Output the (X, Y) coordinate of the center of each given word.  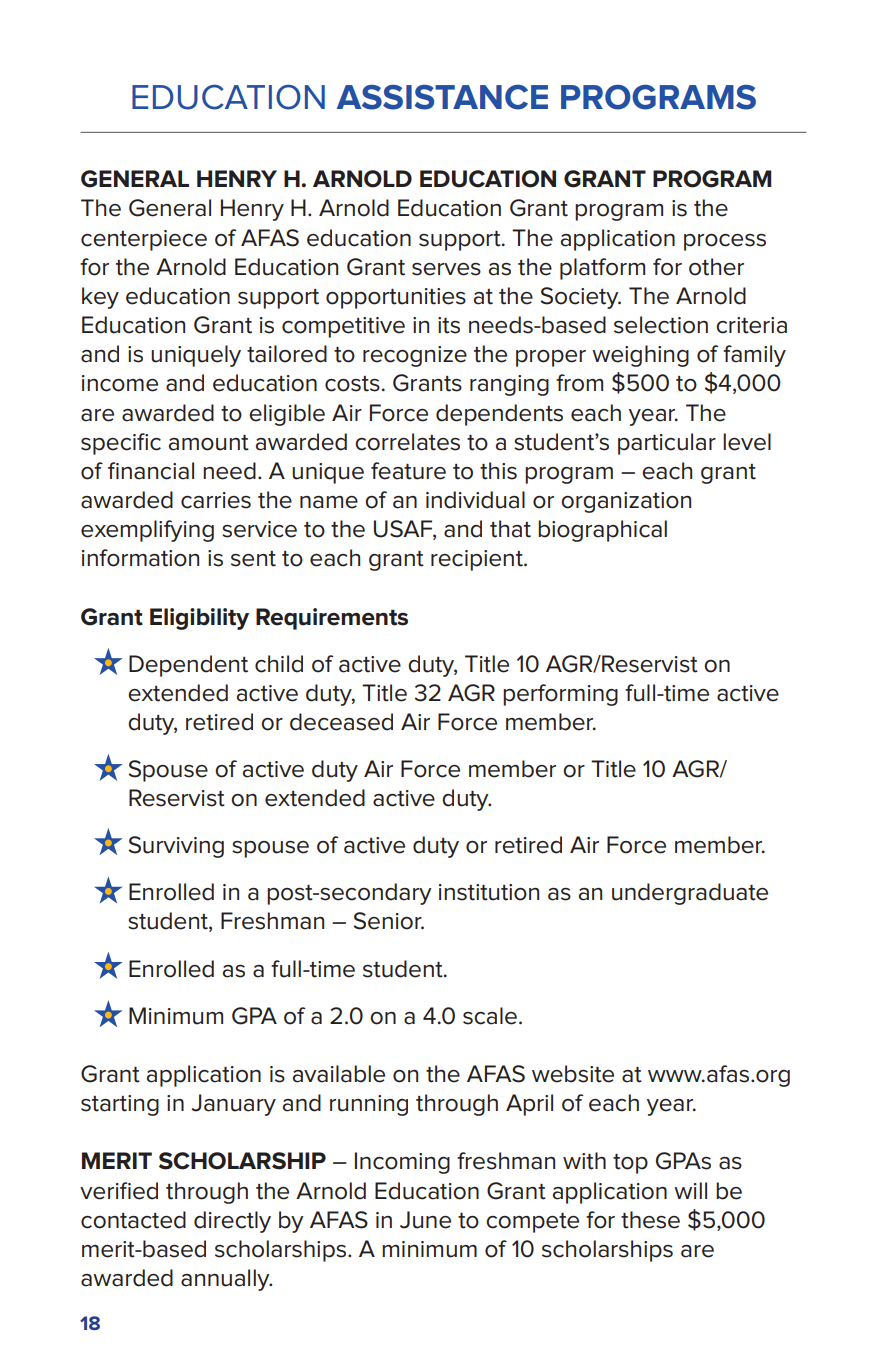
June (425, 1220)
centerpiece (144, 240)
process (725, 242)
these (650, 1220)
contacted (133, 1220)
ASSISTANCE (442, 97)
